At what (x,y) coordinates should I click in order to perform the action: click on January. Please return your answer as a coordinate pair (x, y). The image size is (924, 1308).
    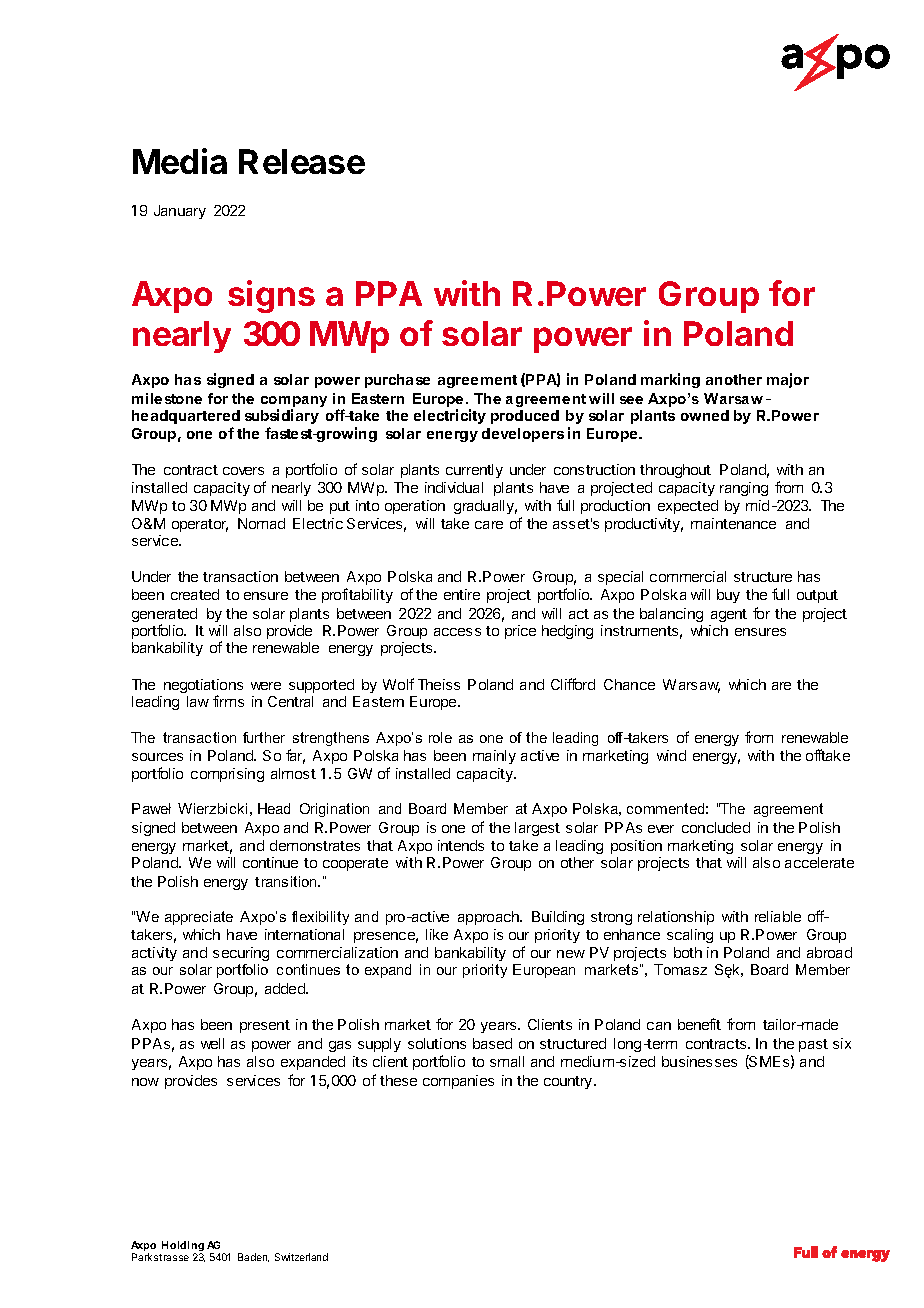
    Looking at the image, I should click on (180, 212).
